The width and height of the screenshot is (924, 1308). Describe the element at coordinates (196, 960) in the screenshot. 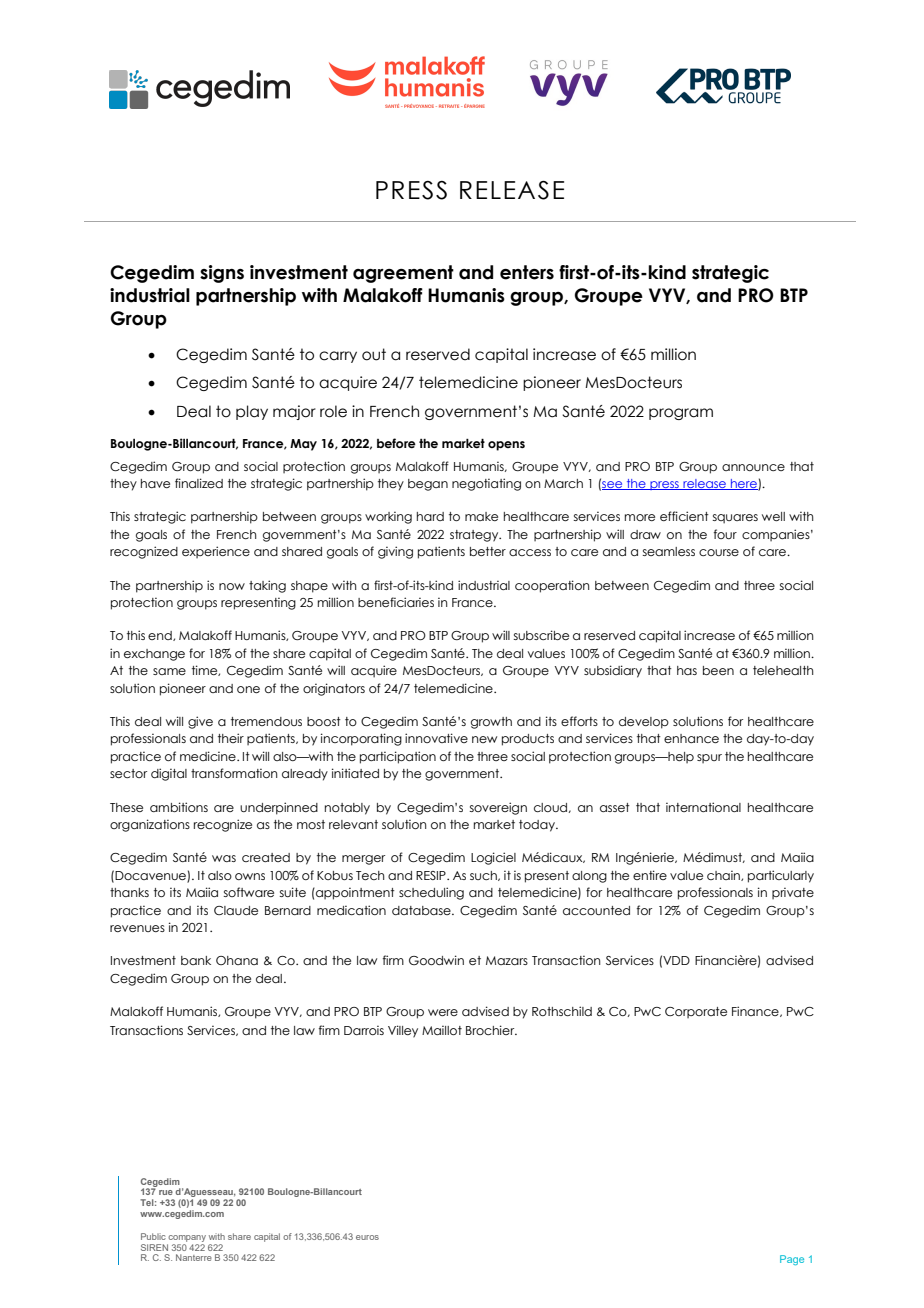

I see `bank` at that location.
